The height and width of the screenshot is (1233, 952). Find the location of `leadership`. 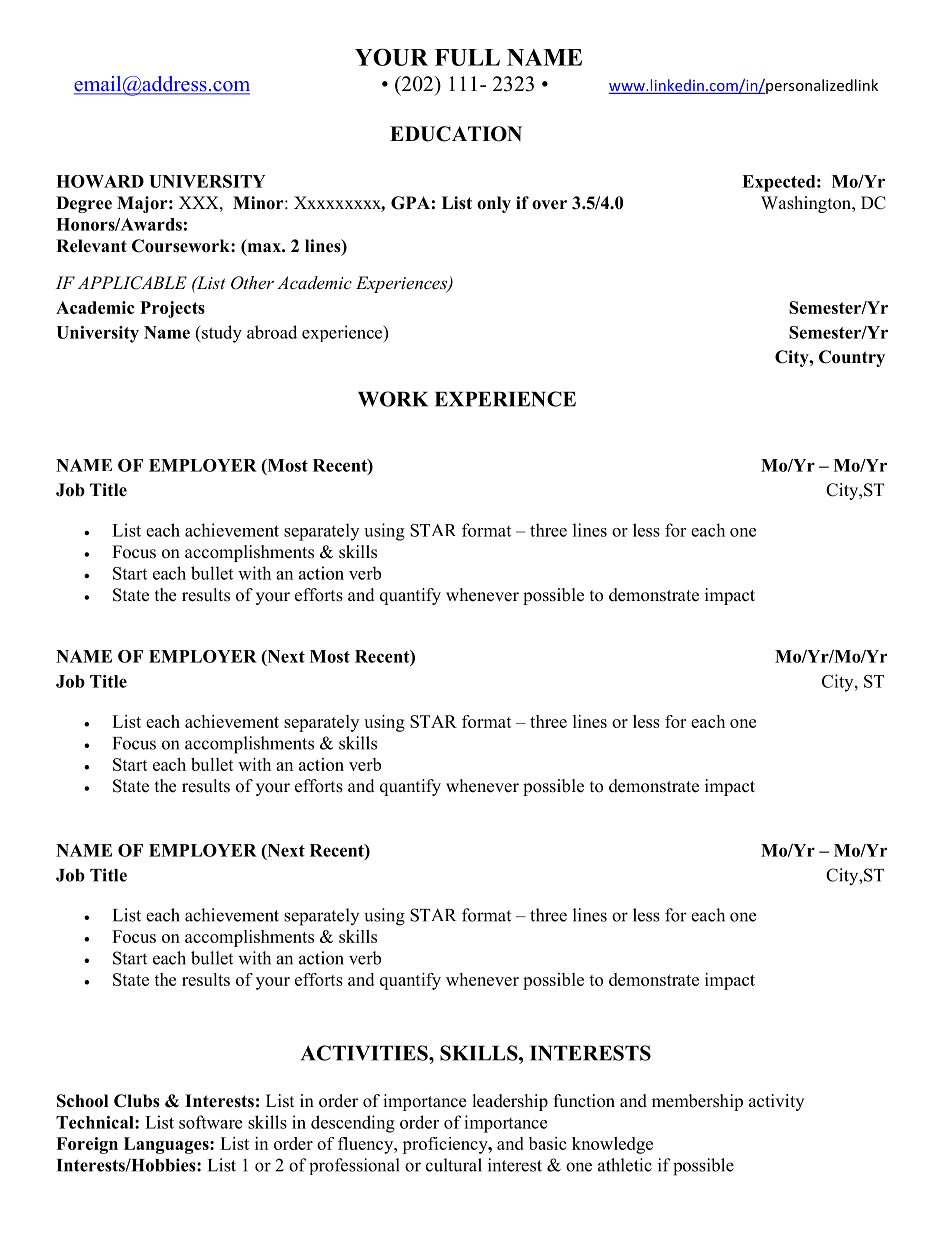

leadership is located at coordinates (510, 1102).
